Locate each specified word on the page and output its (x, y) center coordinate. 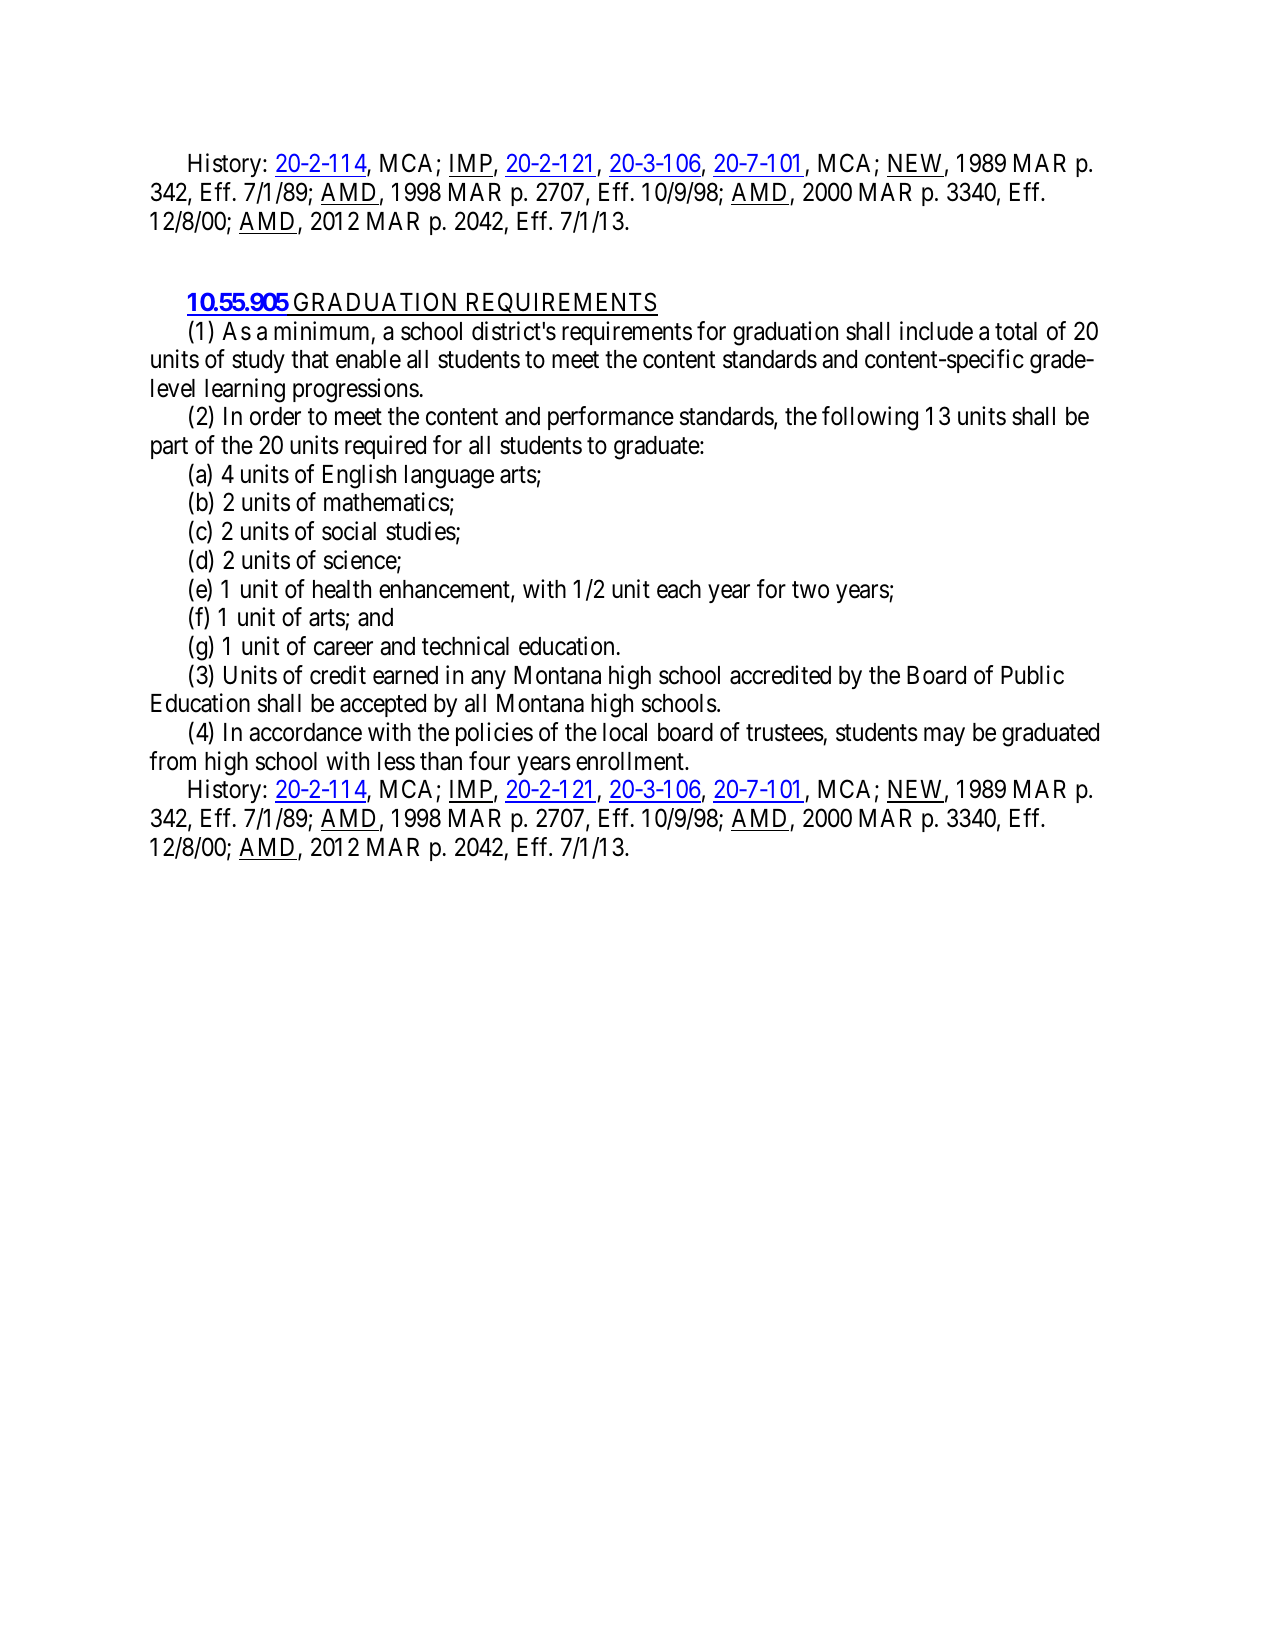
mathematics (387, 502)
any (488, 679)
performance (611, 418)
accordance (305, 732)
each (679, 589)
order (275, 416)
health (342, 589)
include (936, 331)
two (810, 590)
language (449, 477)
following (870, 419)
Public (1032, 675)
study (258, 361)
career (343, 648)
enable (368, 359)
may (944, 736)
